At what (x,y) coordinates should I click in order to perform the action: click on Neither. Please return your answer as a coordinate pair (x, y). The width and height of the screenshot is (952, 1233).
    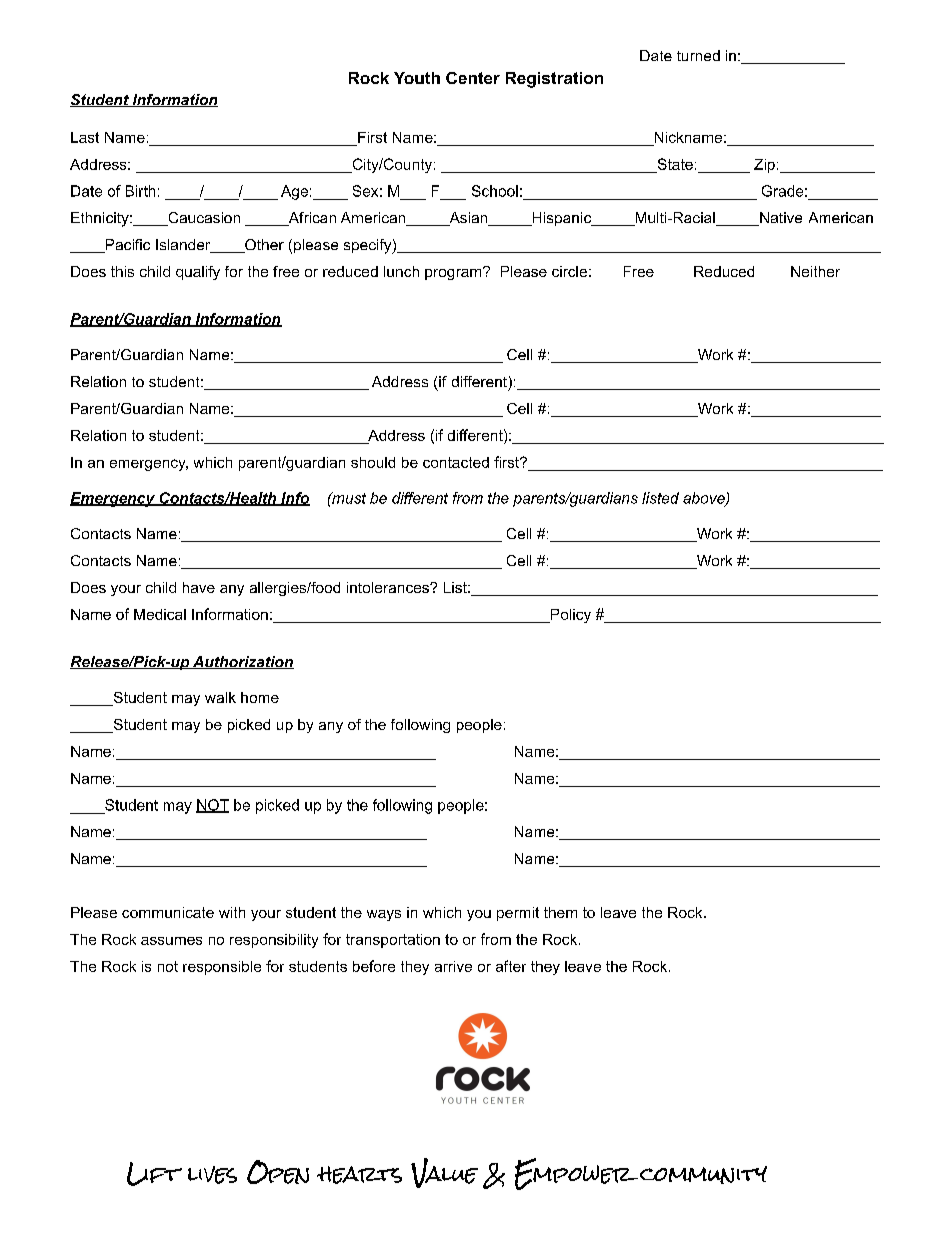
    Looking at the image, I should click on (815, 271).
